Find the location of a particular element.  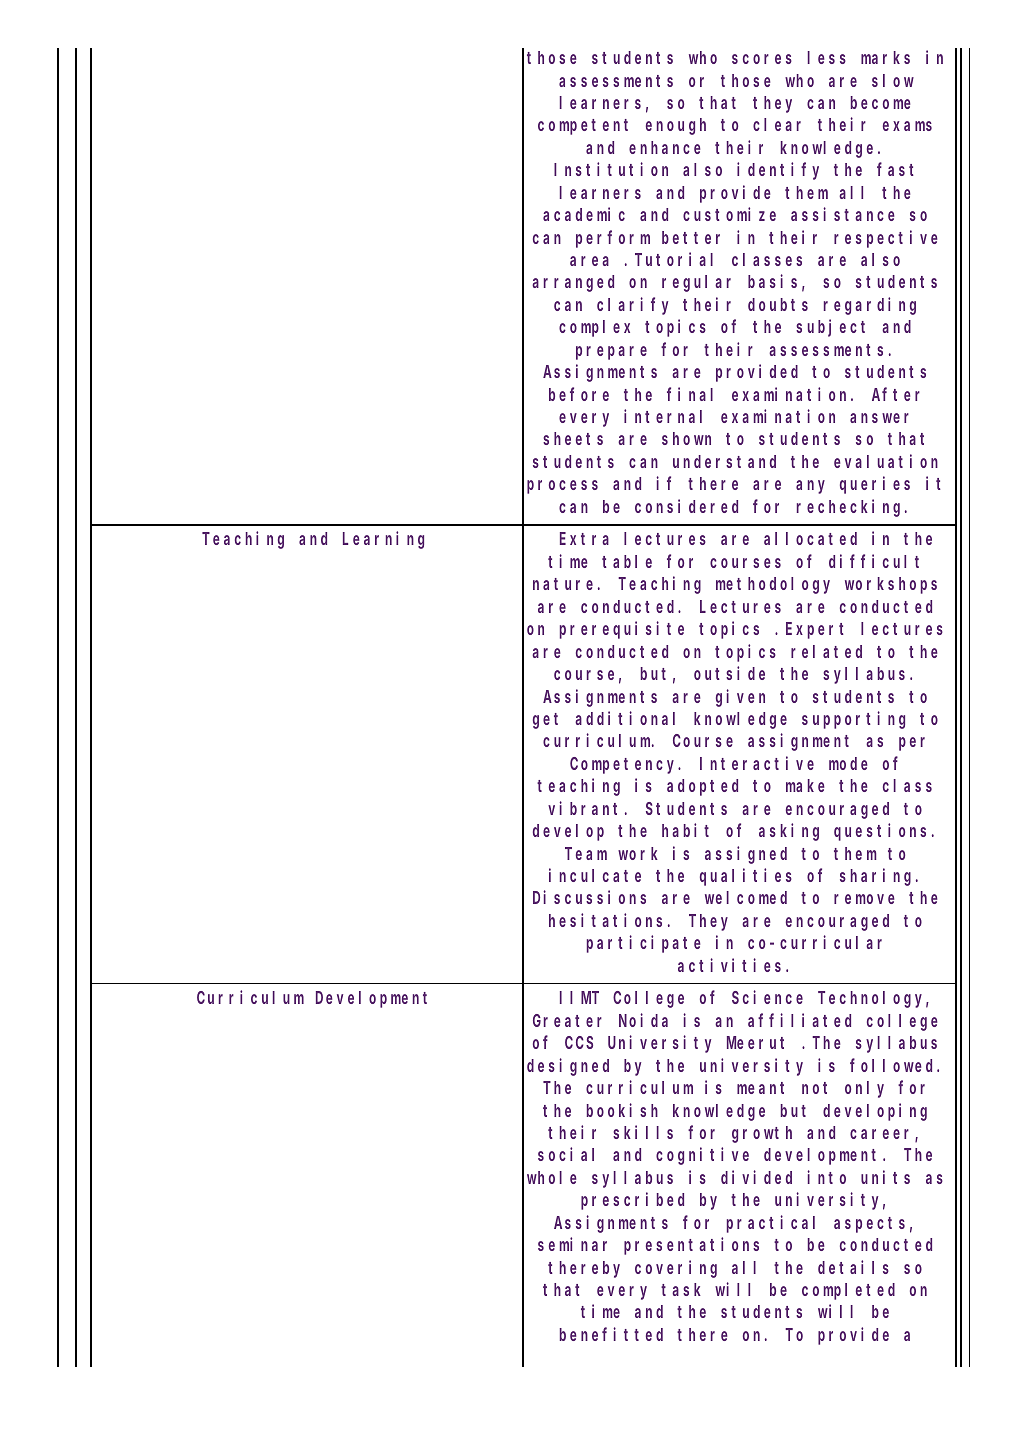

before is located at coordinates (579, 394).
